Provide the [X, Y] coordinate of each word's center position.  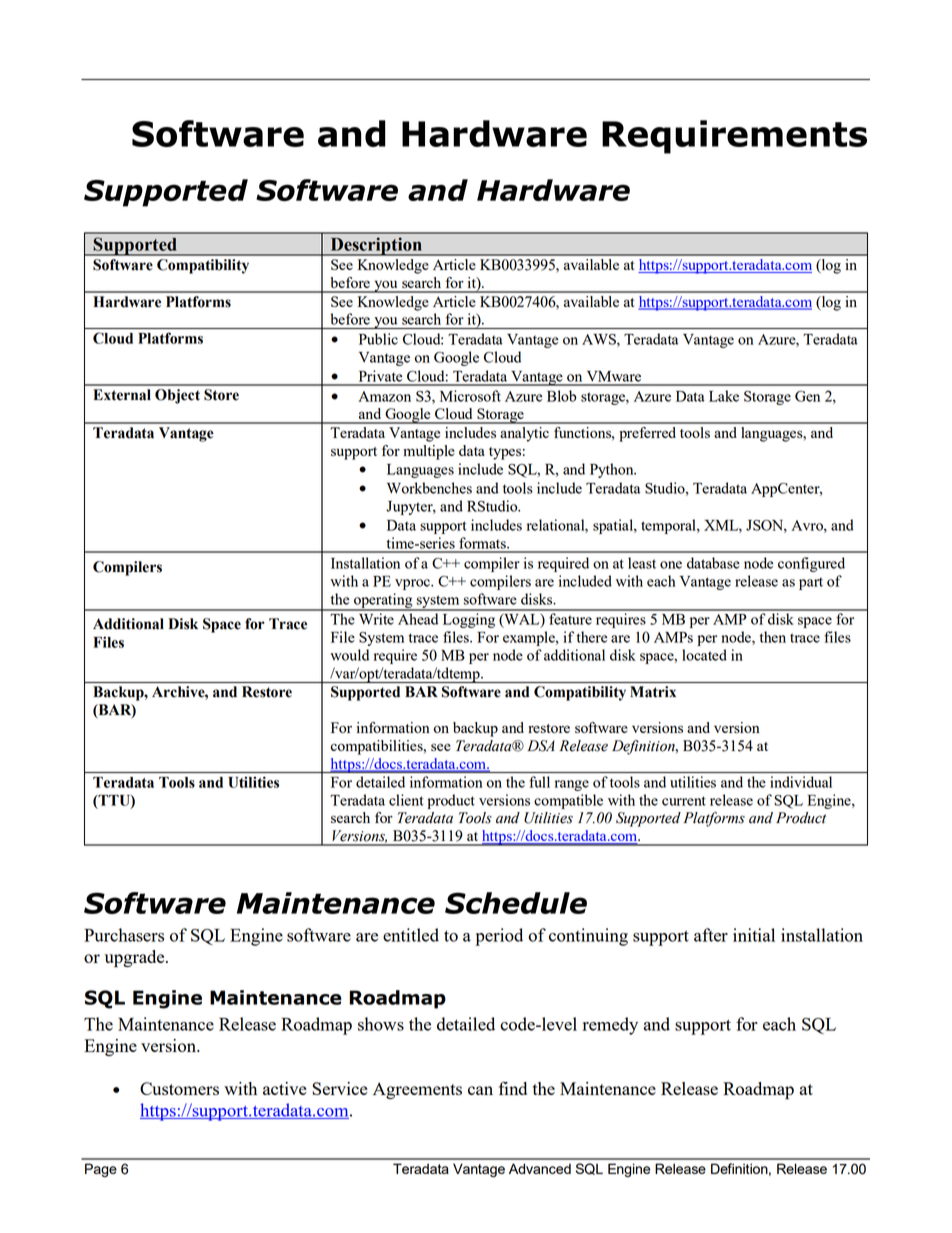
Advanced [540, 1168]
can [480, 1090]
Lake [724, 396]
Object [177, 396]
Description [376, 246]
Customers [179, 1088]
